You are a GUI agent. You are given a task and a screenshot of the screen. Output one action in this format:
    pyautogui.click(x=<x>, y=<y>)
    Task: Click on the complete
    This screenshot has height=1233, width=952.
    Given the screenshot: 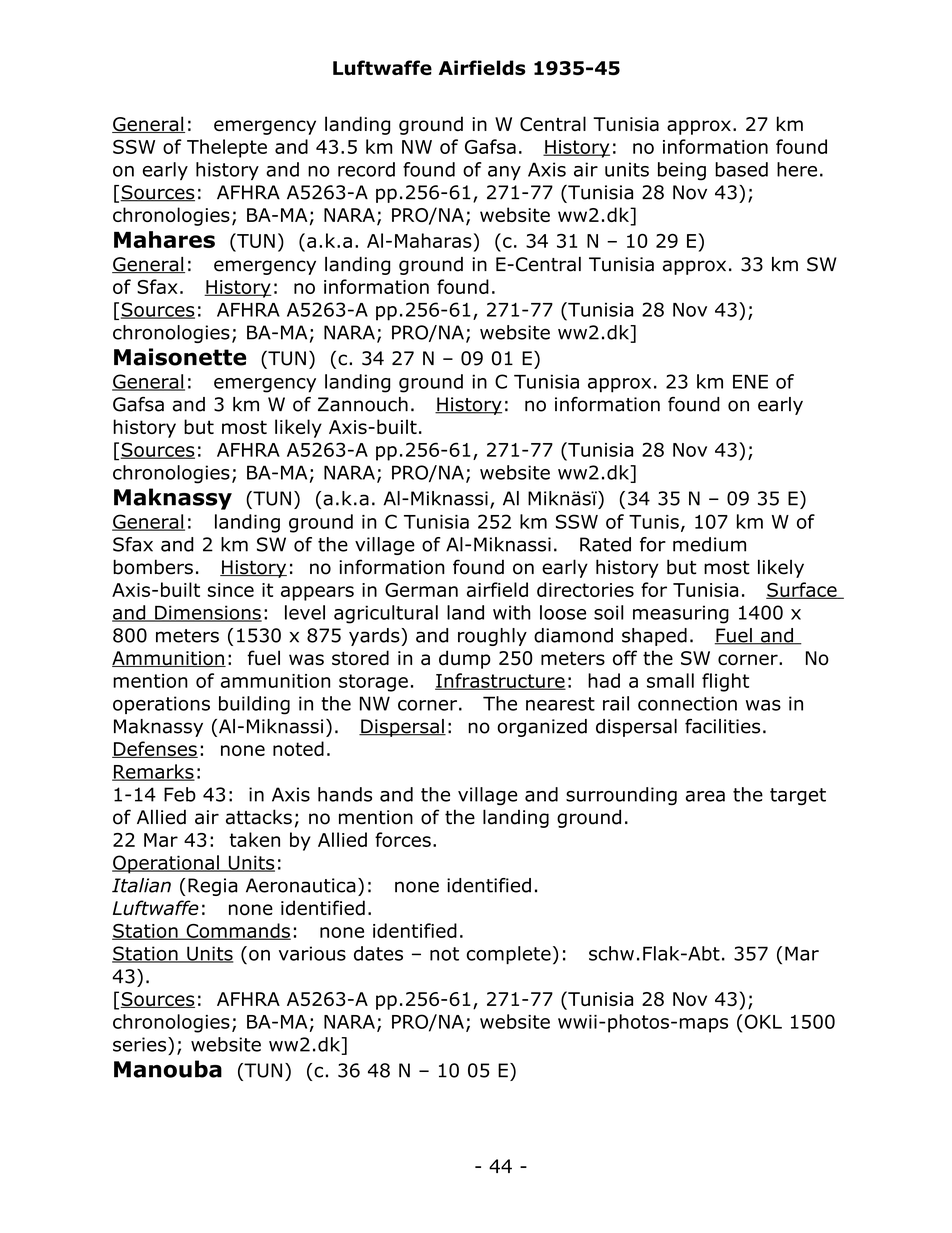 What is the action you would take?
    pyautogui.click(x=509, y=955)
